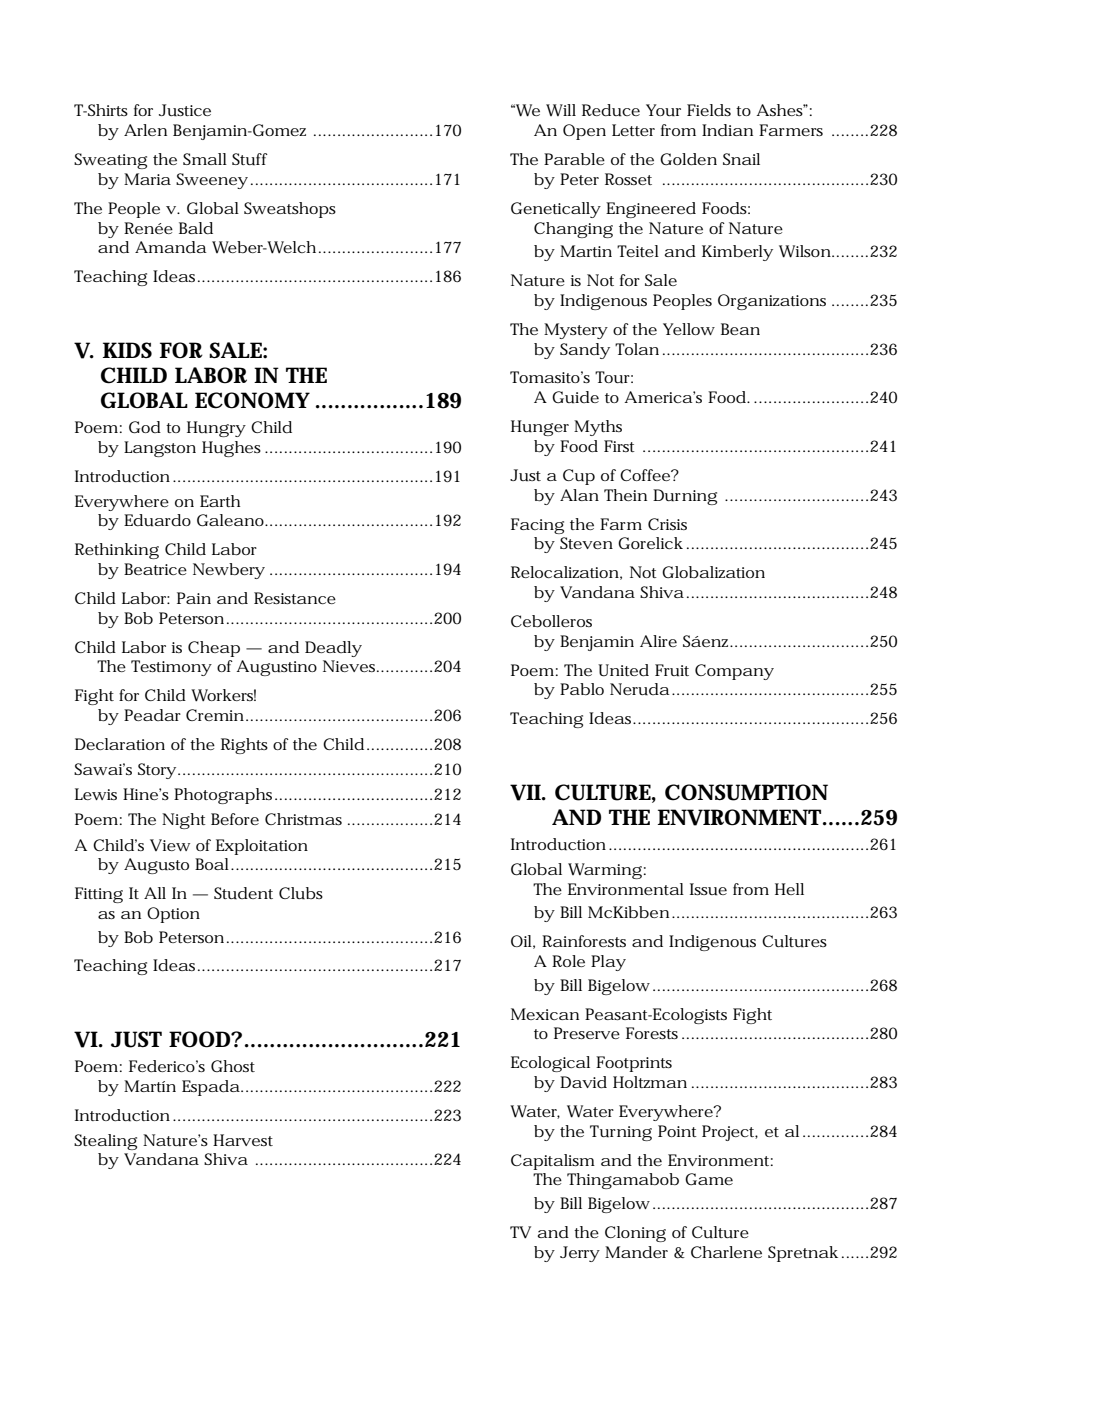 Image resolution: width=1098 pixels, height=1420 pixels. What do you see at coordinates (157, 520) in the screenshot?
I see `Eduardo` at bounding box center [157, 520].
